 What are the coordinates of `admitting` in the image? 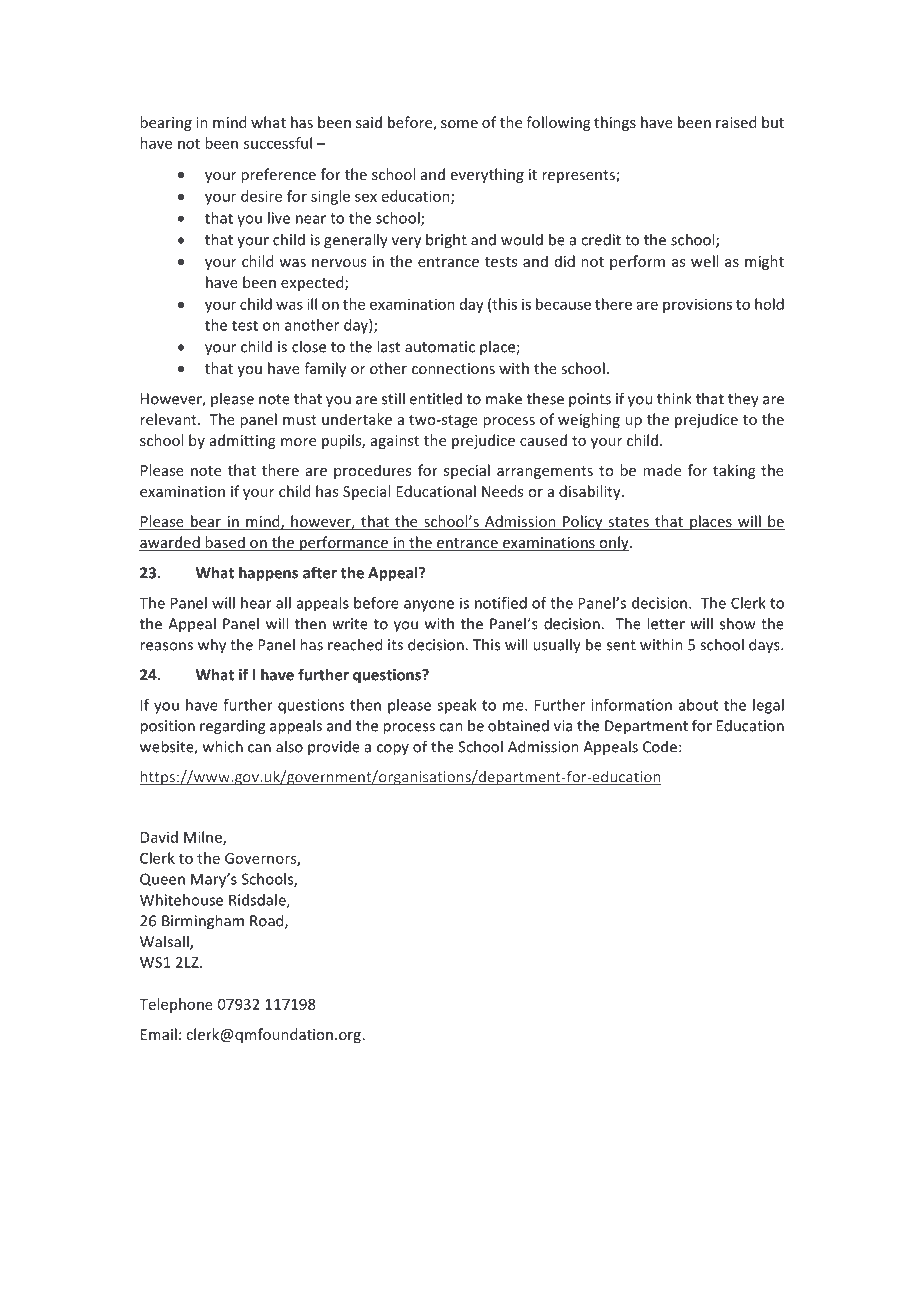 It's located at (242, 441).
